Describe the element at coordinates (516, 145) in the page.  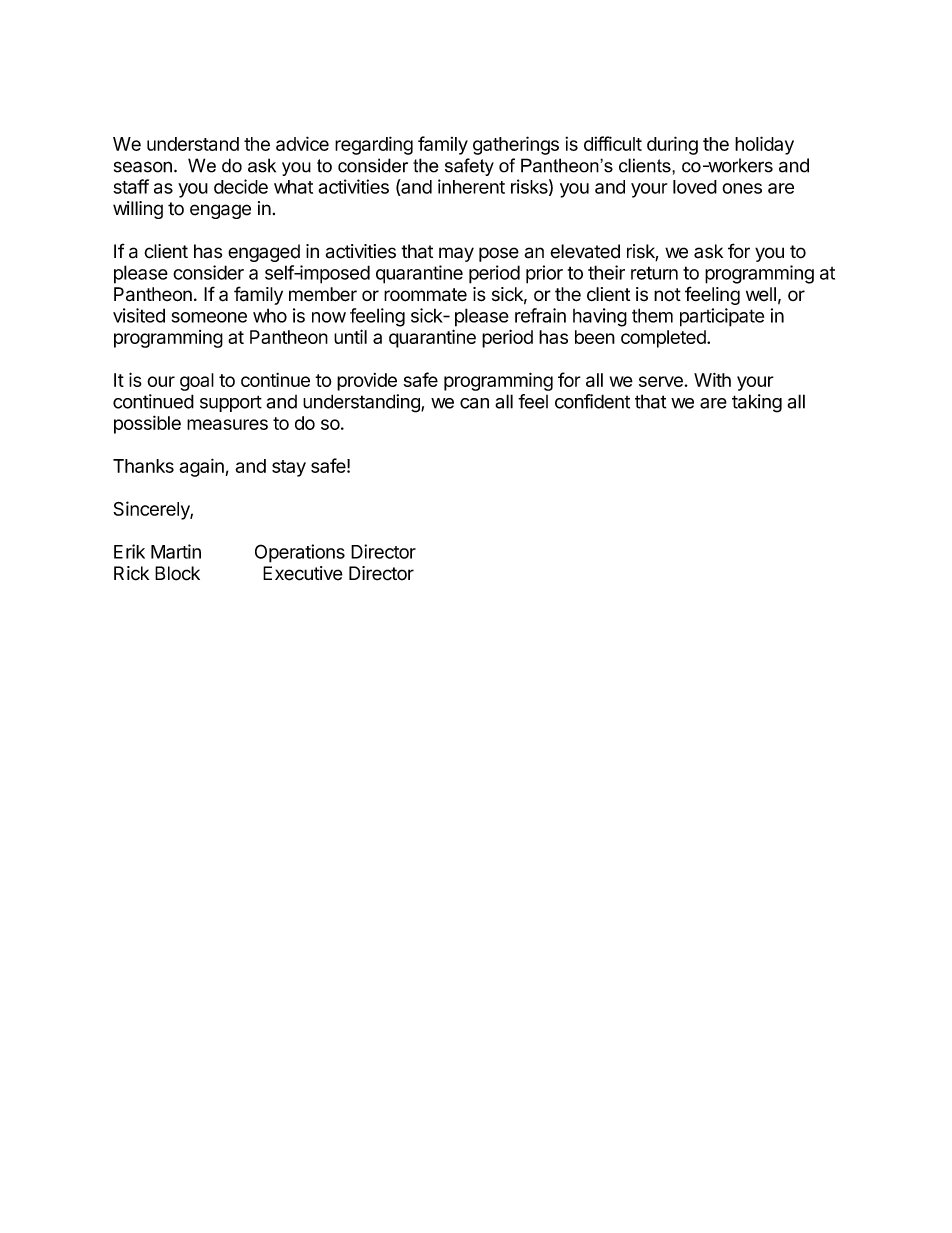
I see `gatherings` at that location.
